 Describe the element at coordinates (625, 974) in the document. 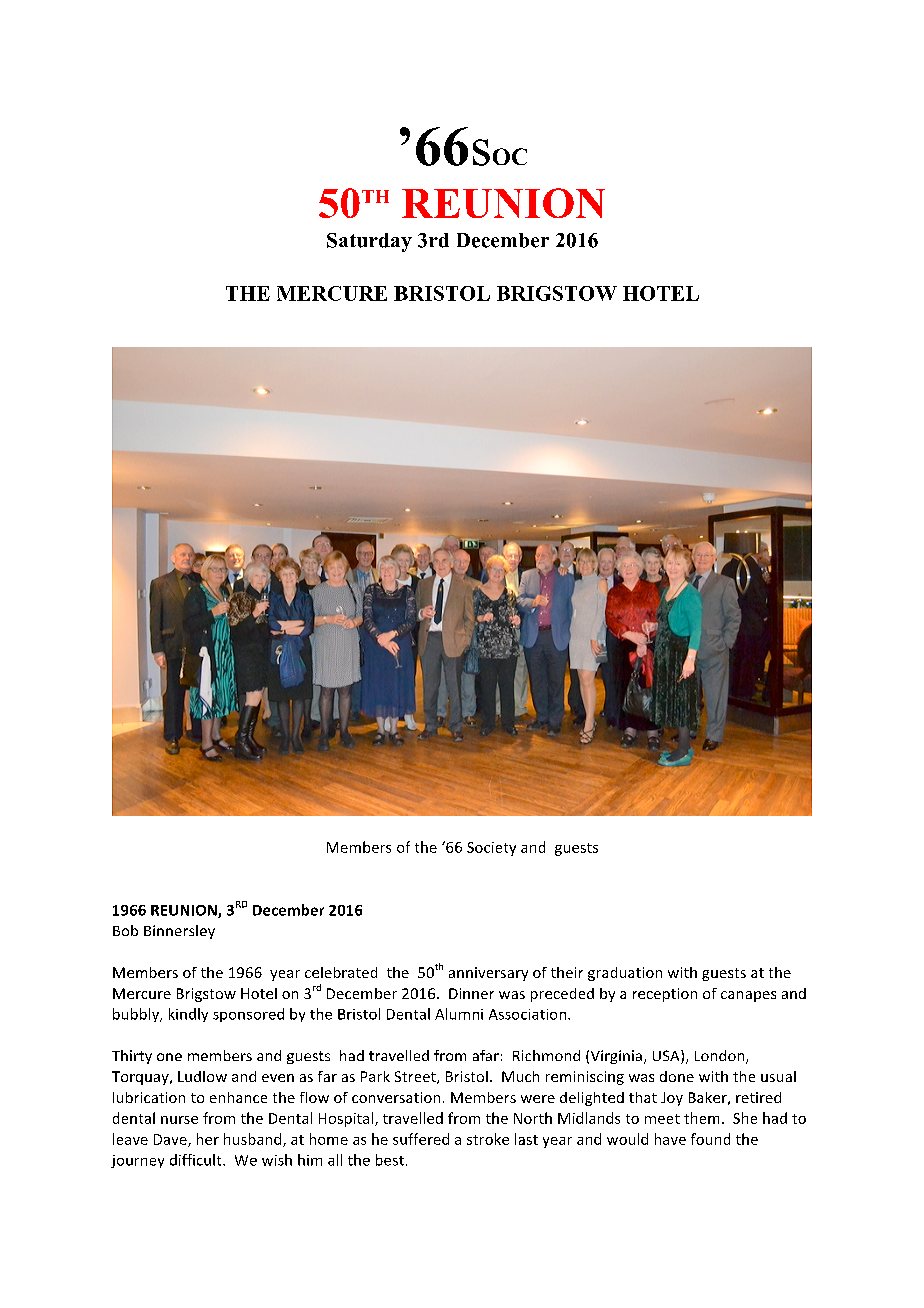

I see `graduation` at that location.
